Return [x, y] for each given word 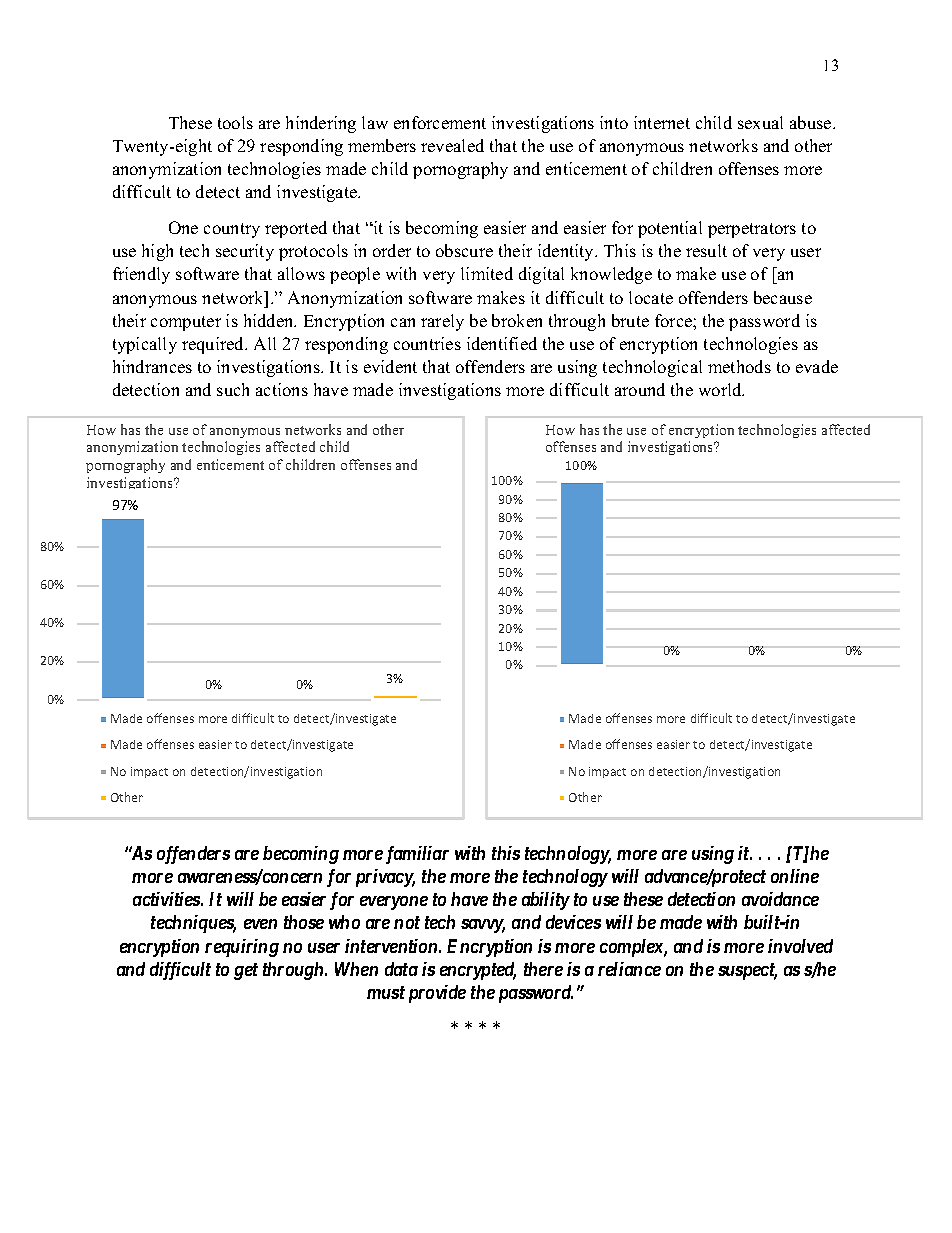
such [233, 389]
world [721, 389]
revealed [452, 145]
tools [235, 122]
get [246, 971]
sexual [760, 122]
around [640, 389]
